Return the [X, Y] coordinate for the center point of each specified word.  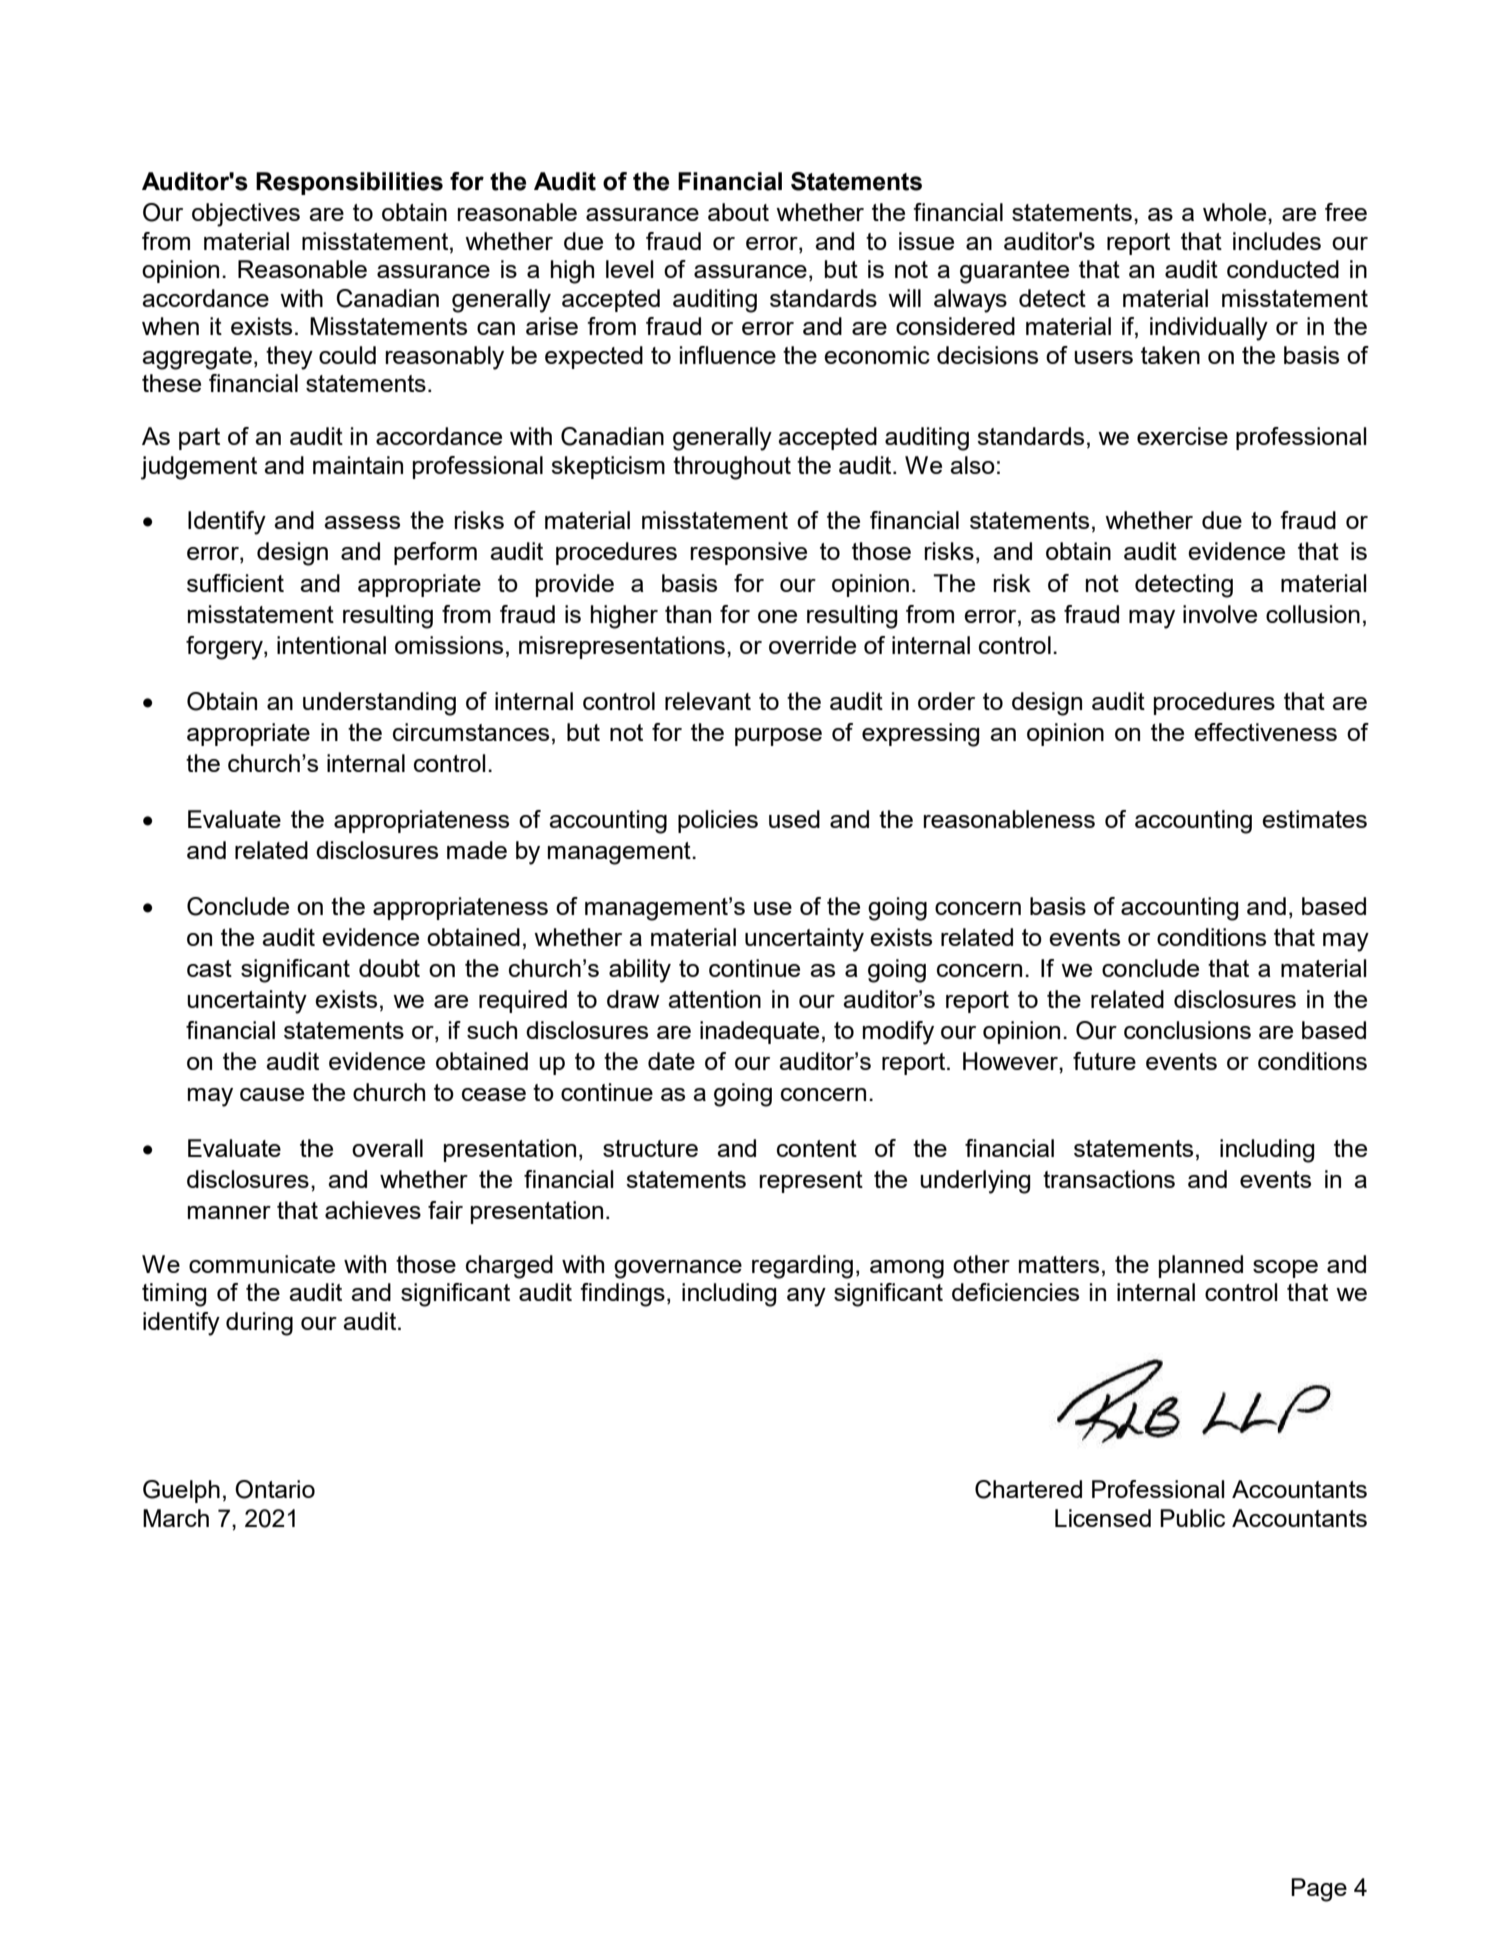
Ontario [275, 1489]
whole [1236, 212]
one [777, 616]
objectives [246, 215]
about [738, 212]
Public [1192, 1518]
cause [272, 1094]
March [176, 1518]
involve [1220, 614]
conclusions [1187, 1030]
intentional [331, 645]
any [806, 1297]
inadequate [759, 1032]
